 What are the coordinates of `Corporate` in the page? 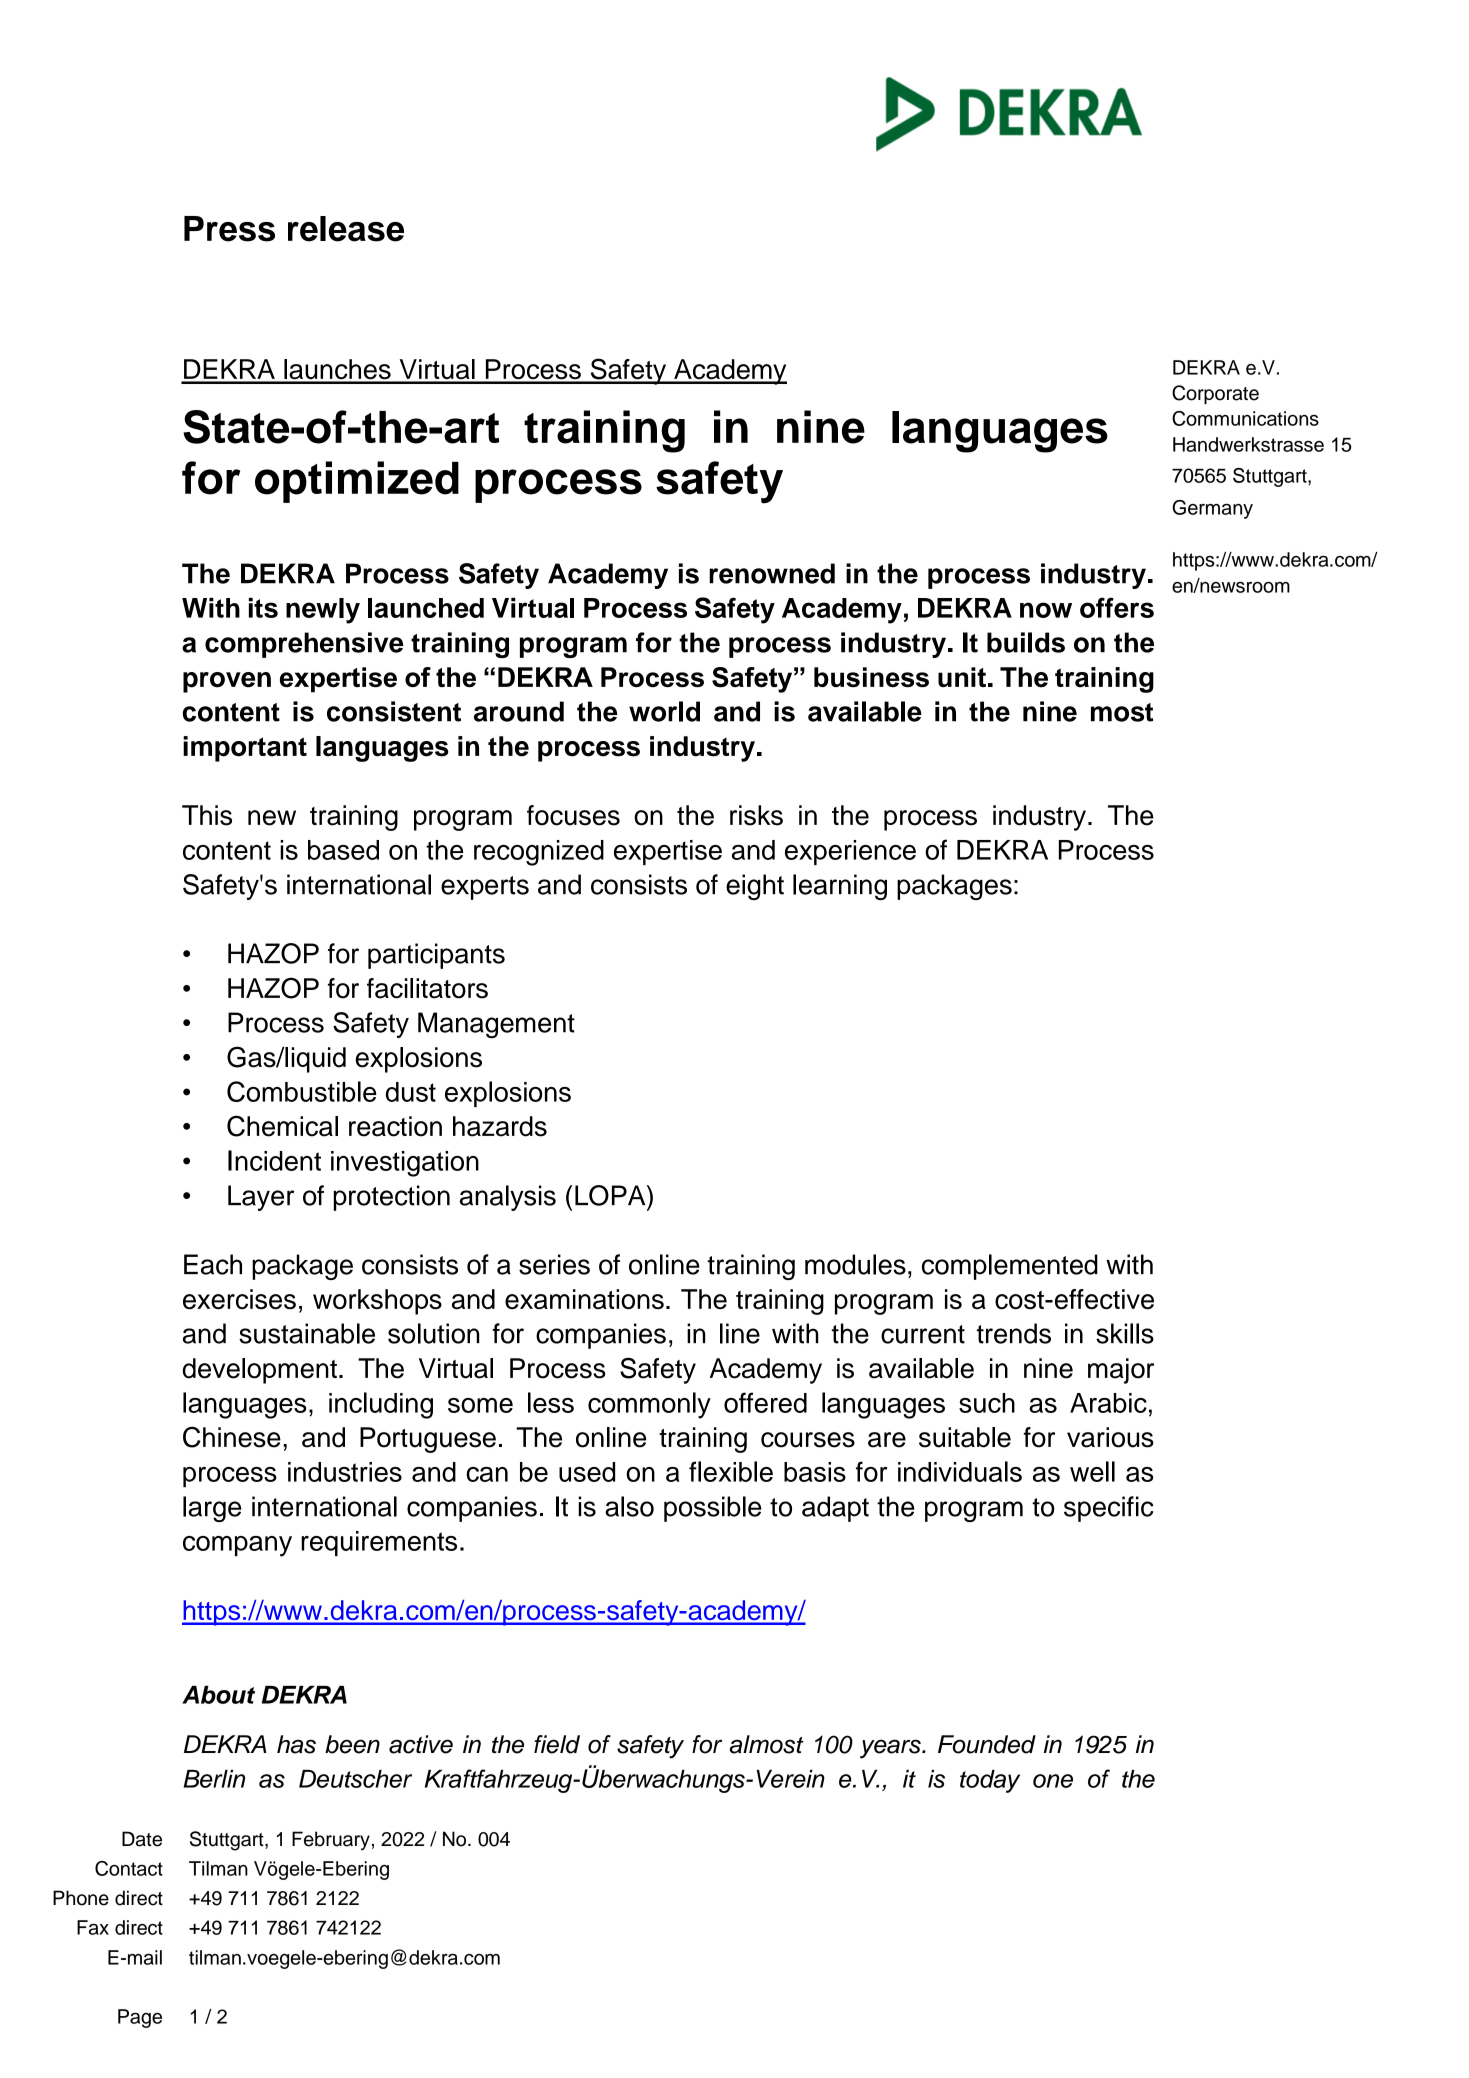 It's located at (1215, 394).
